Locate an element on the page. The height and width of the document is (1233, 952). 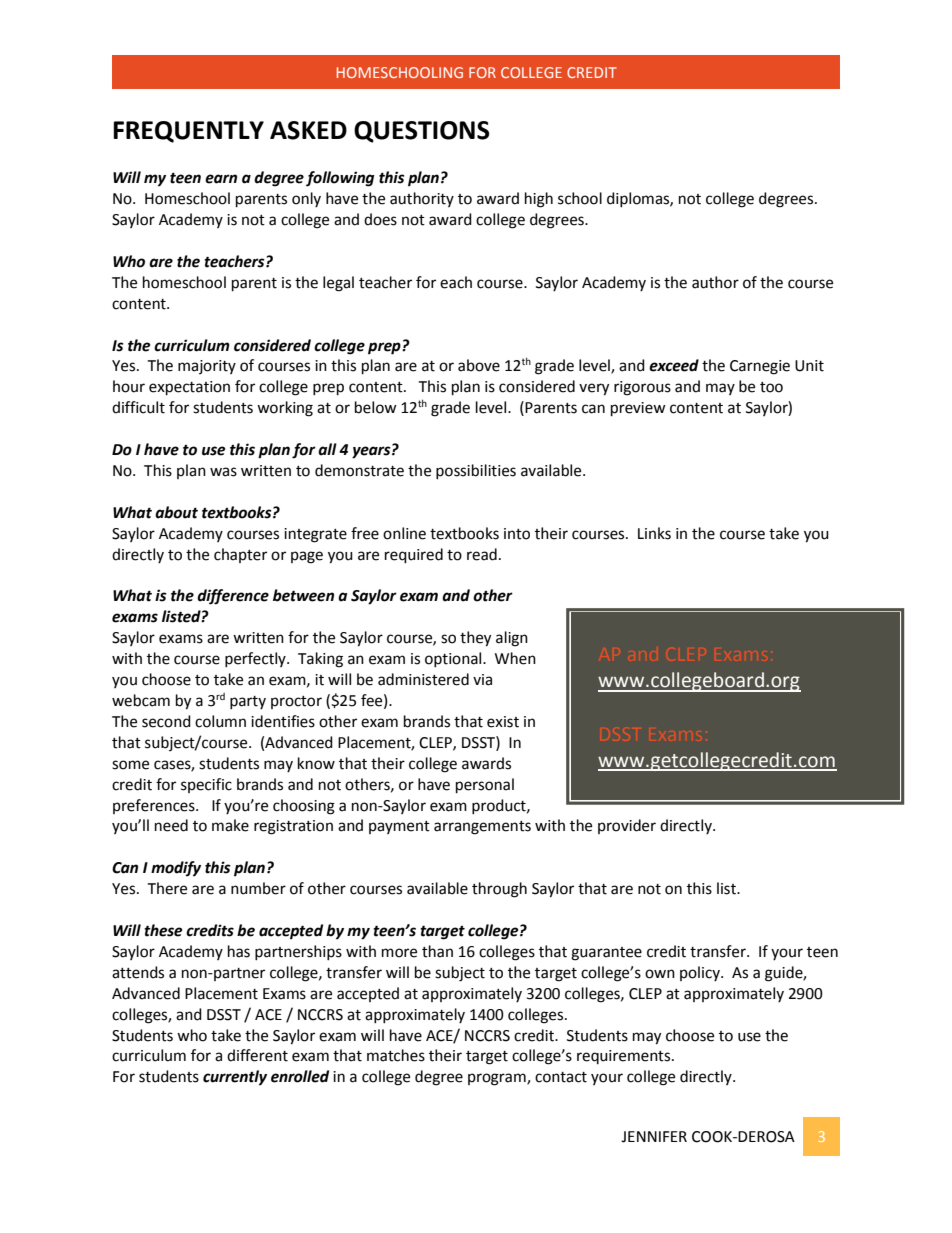
majority is located at coordinates (207, 367).
